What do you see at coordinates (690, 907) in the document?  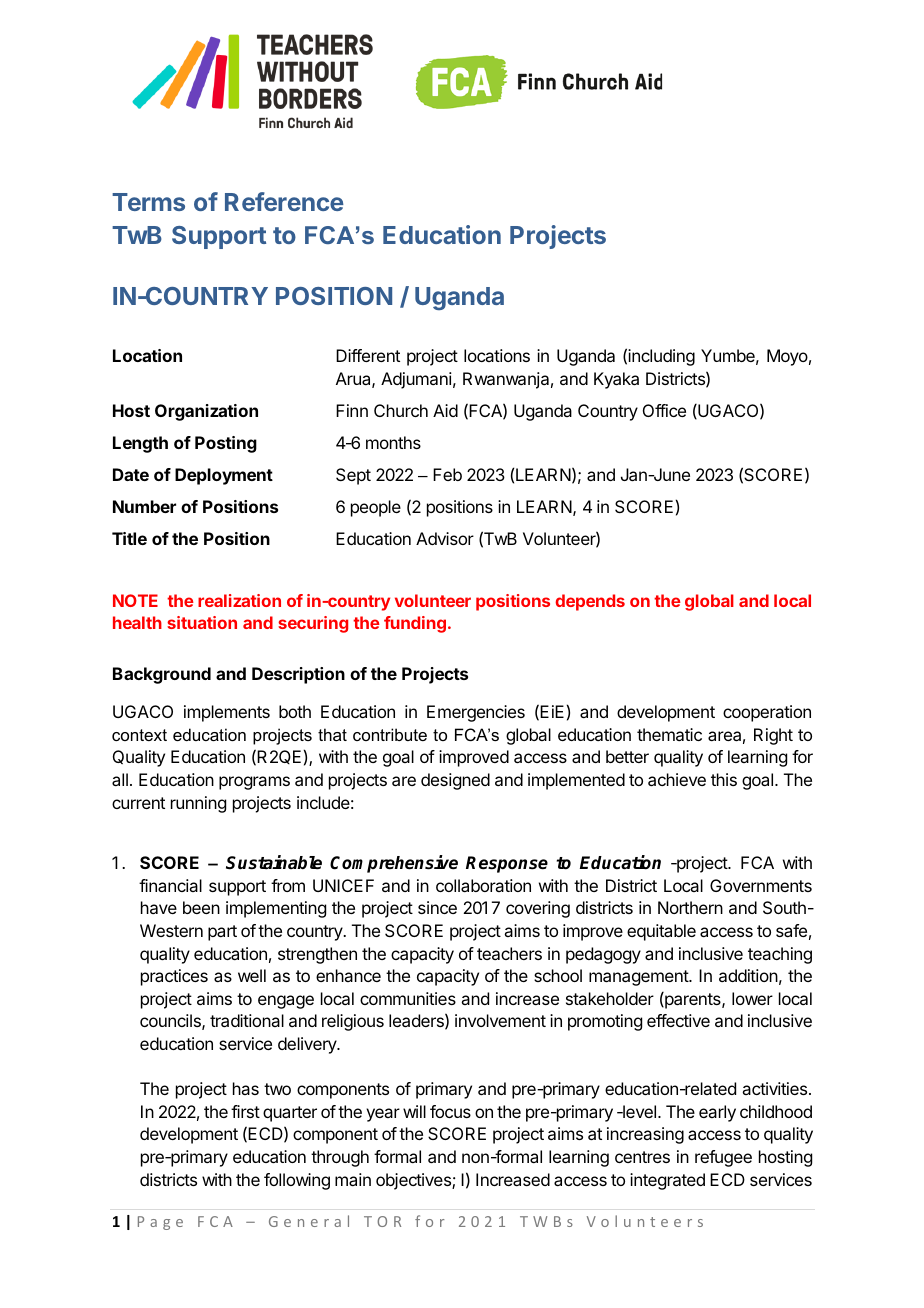 I see `Northern` at bounding box center [690, 907].
